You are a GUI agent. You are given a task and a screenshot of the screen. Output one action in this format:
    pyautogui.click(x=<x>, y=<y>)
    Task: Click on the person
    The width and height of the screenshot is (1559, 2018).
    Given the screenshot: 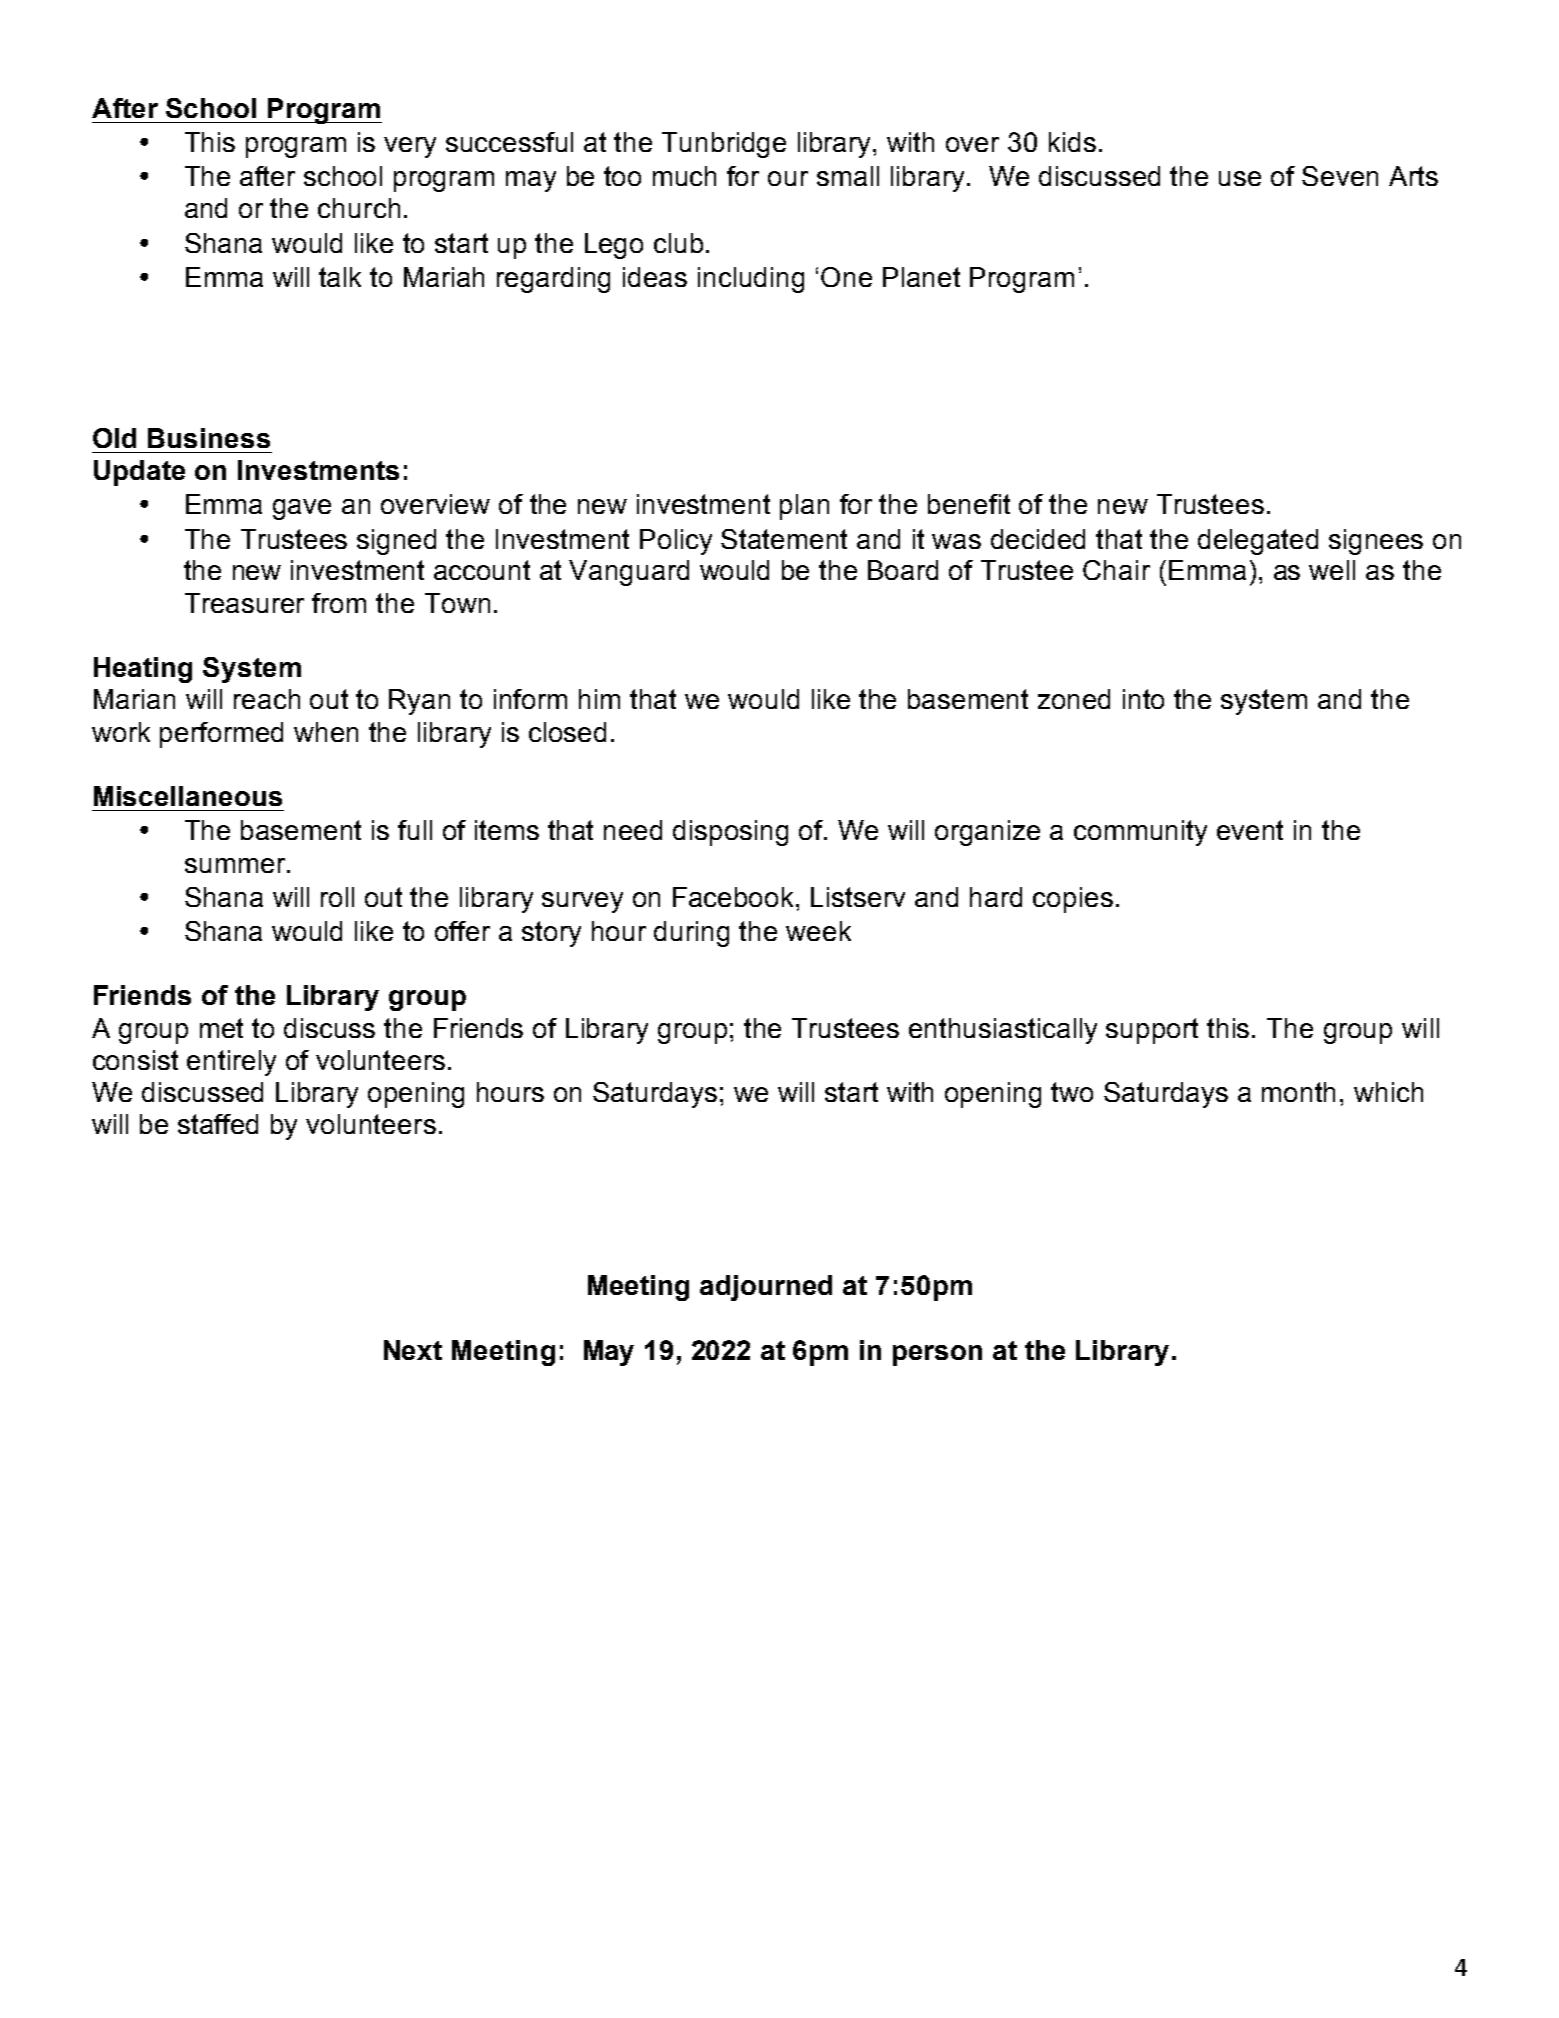 What is the action you would take?
    pyautogui.click(x=937, y=1355)
